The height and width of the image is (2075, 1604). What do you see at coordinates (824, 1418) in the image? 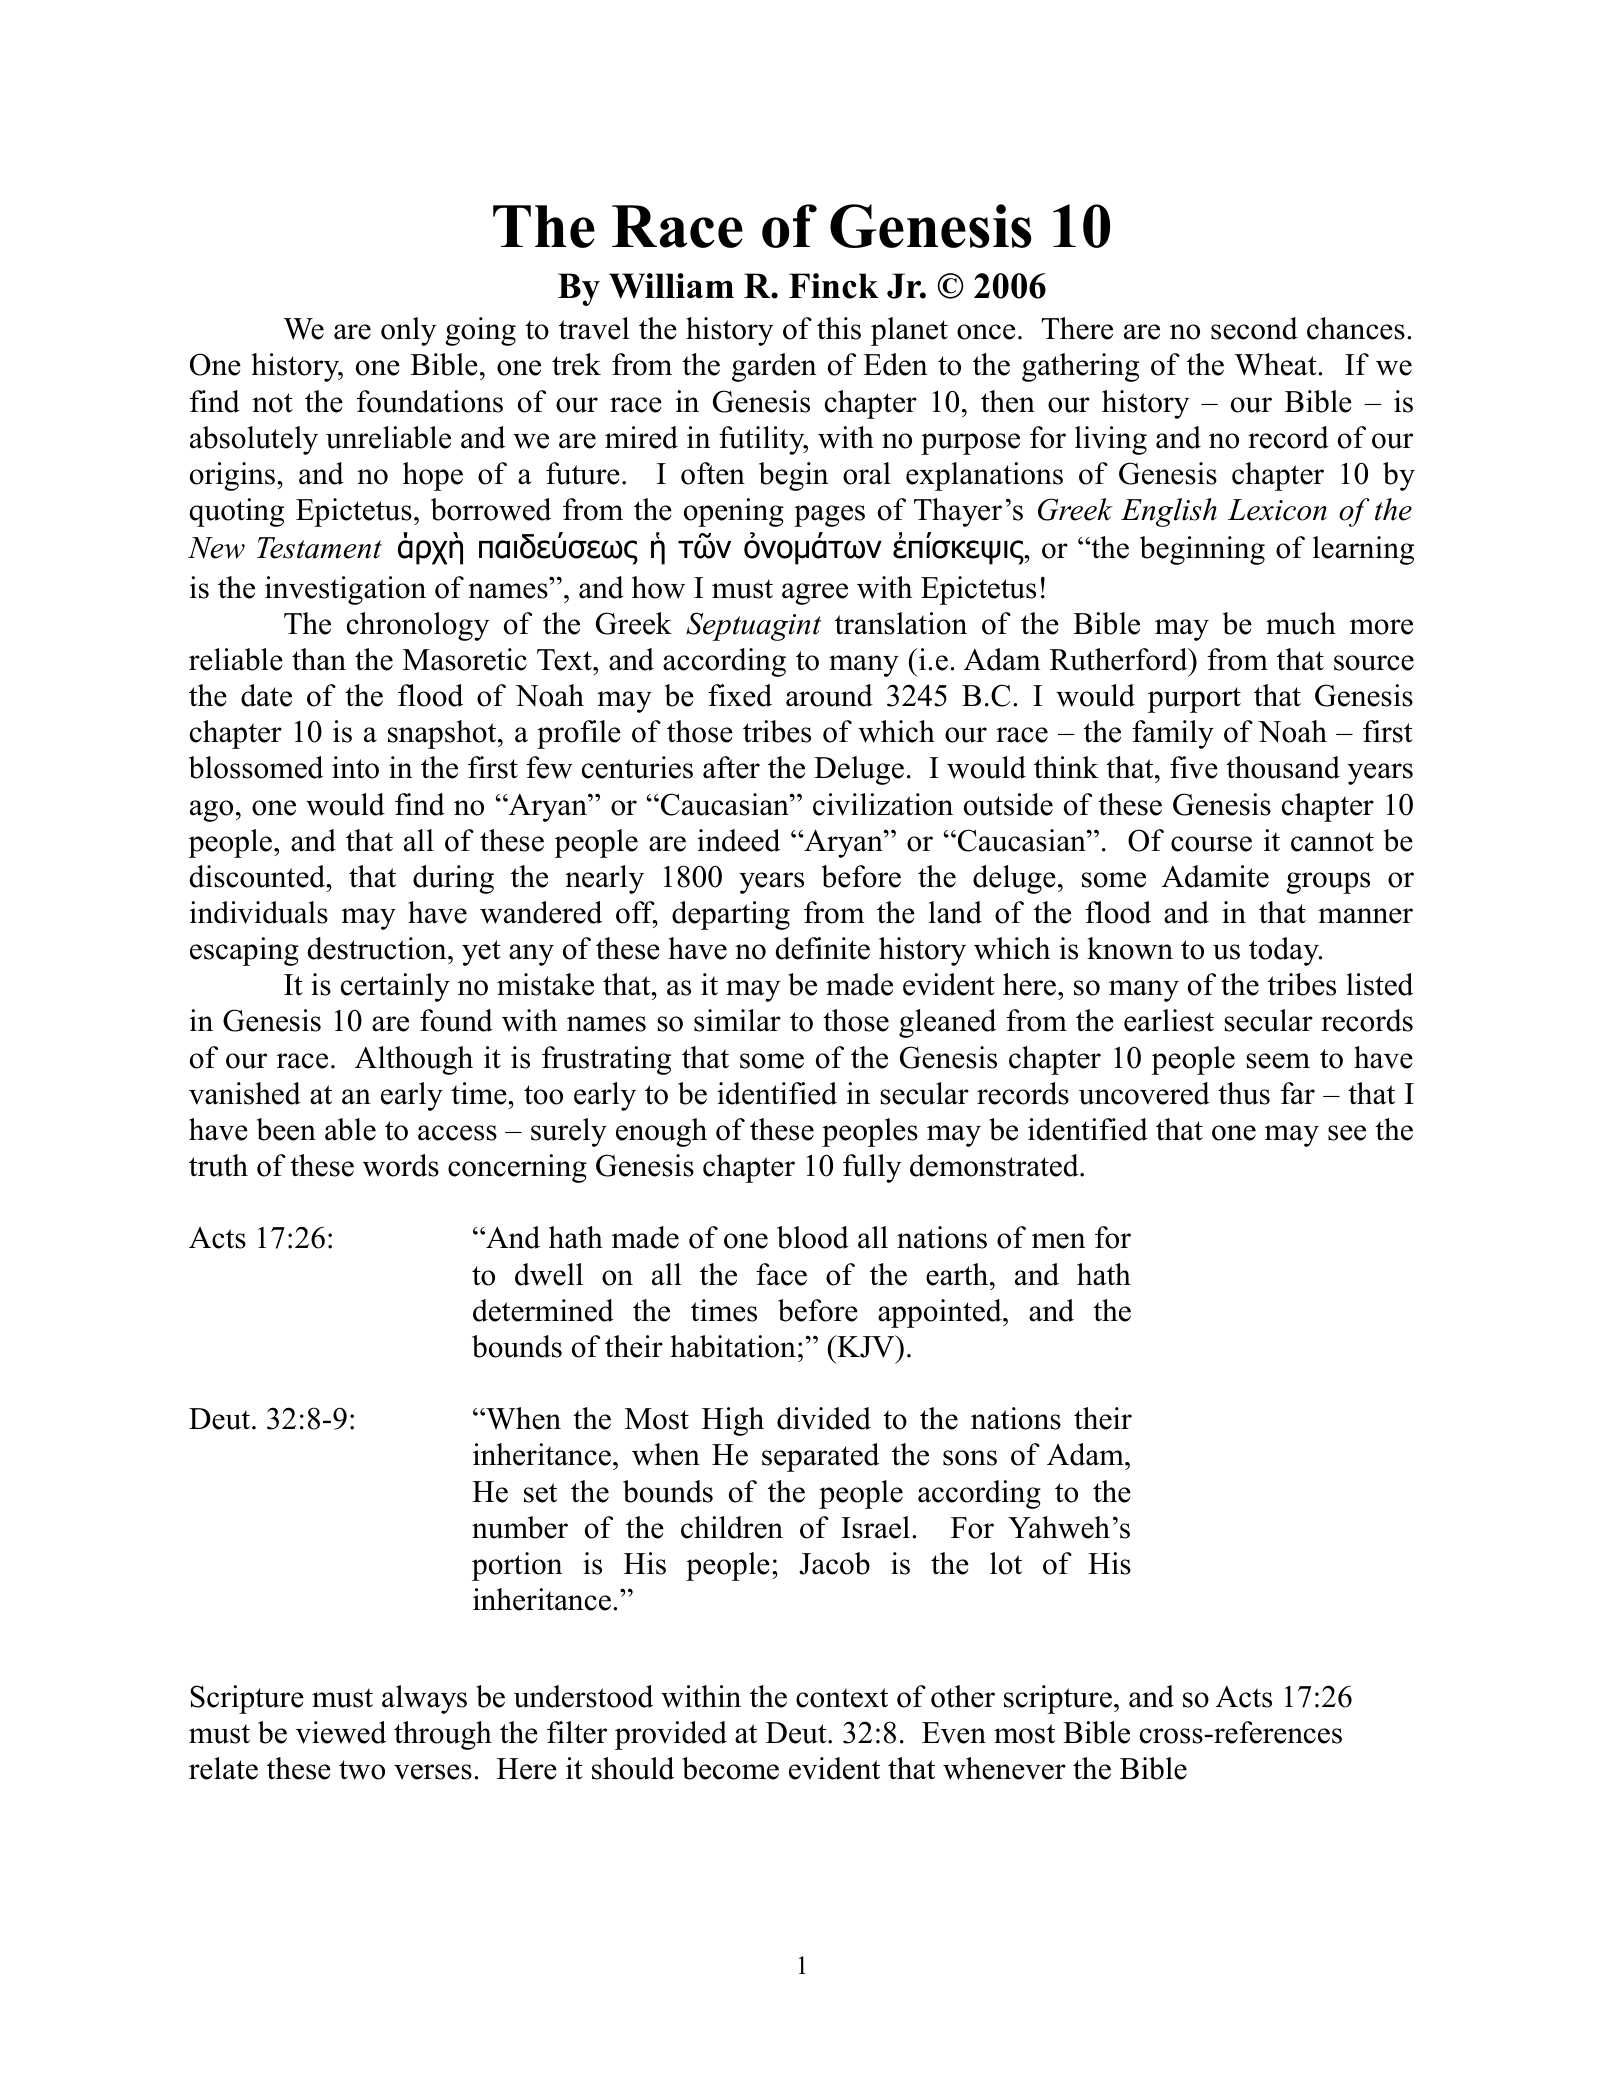
I see `divided` at bounding box center [824, 1418].
